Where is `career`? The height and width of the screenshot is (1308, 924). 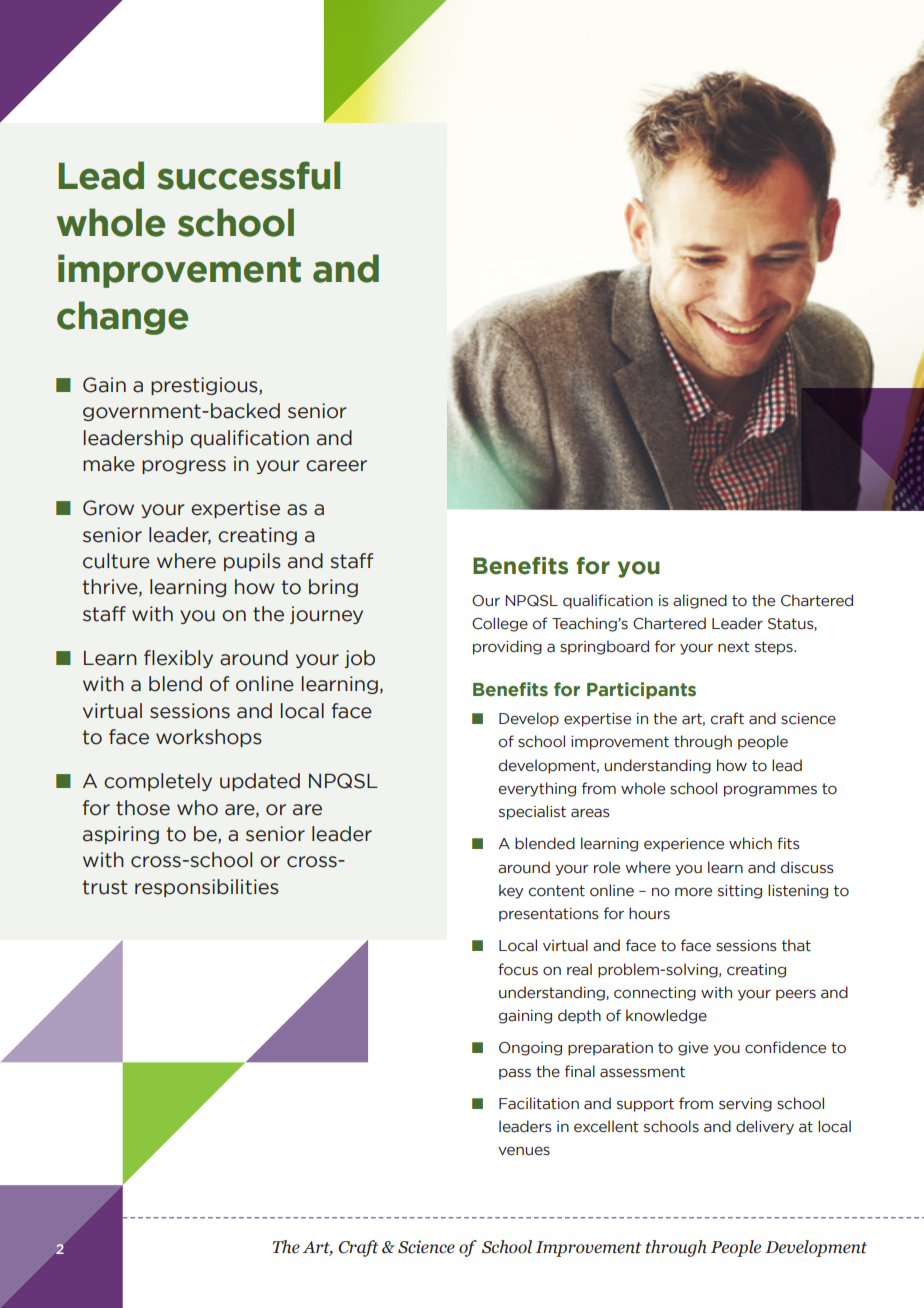
career is located at coordinates (336, 466).
